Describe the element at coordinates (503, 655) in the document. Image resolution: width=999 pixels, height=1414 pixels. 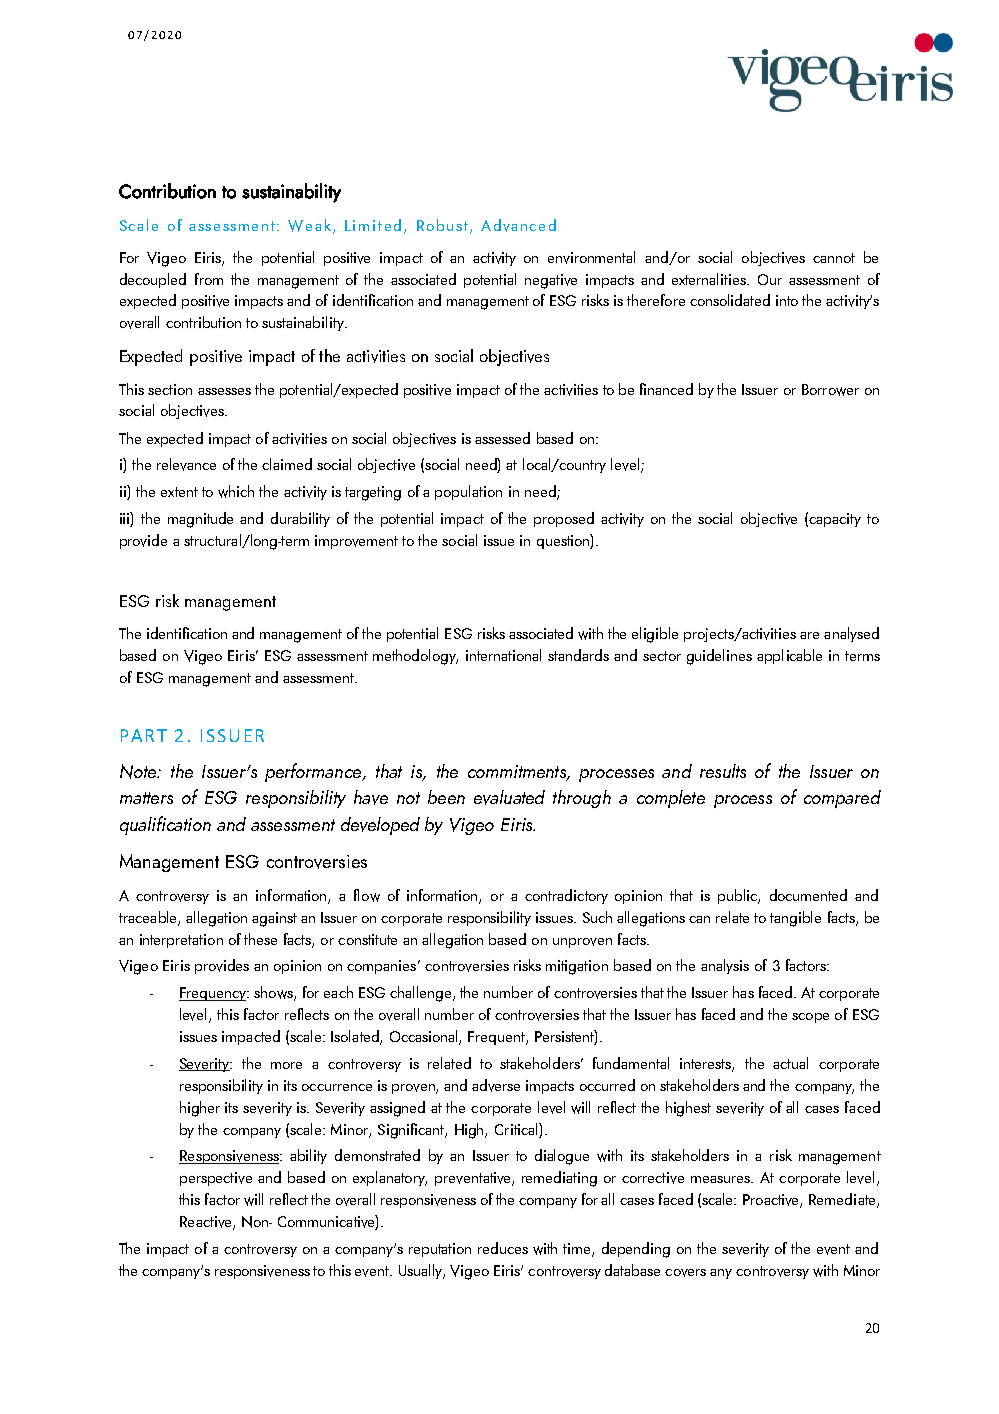
I see `international` at that location.
